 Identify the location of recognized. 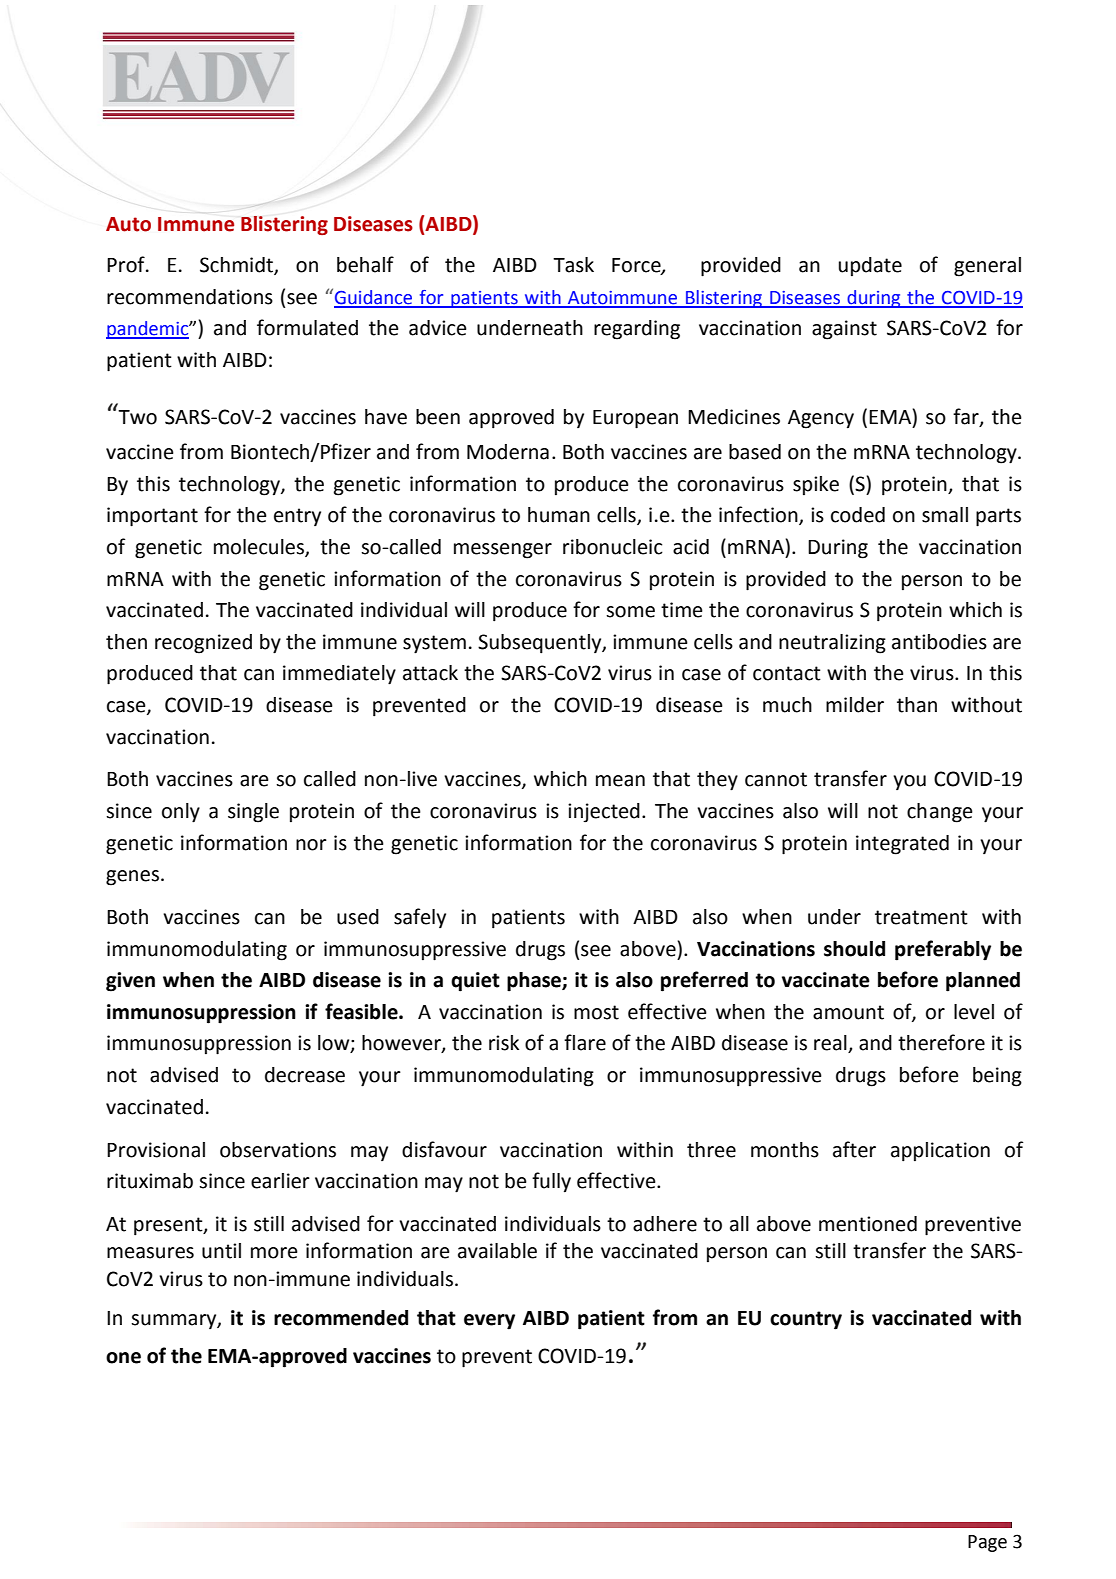
(203, 644).
